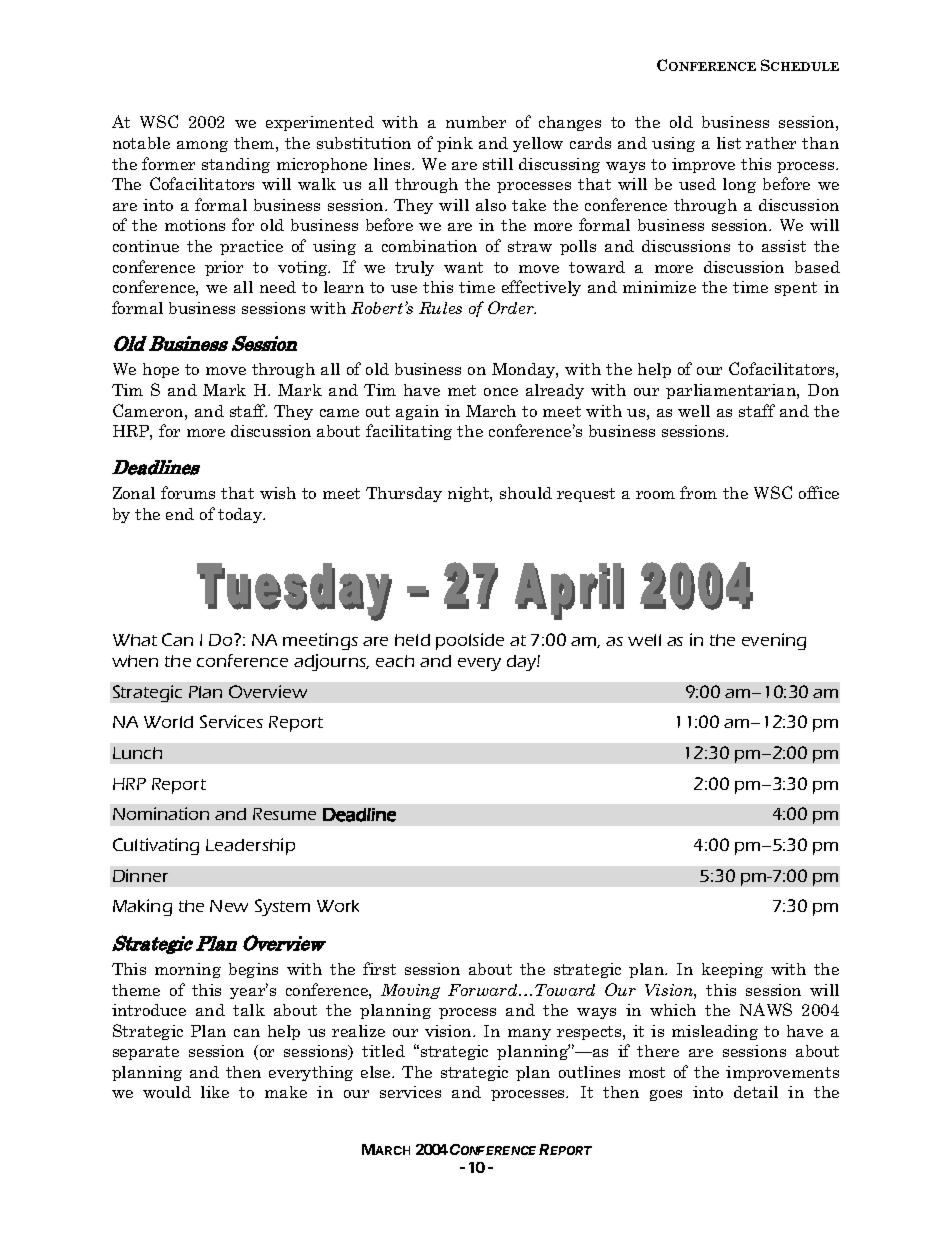  What do you see at coordinates (215, 1092) in the screenshot?
I see `like` at bounding box center [215, 1092].
